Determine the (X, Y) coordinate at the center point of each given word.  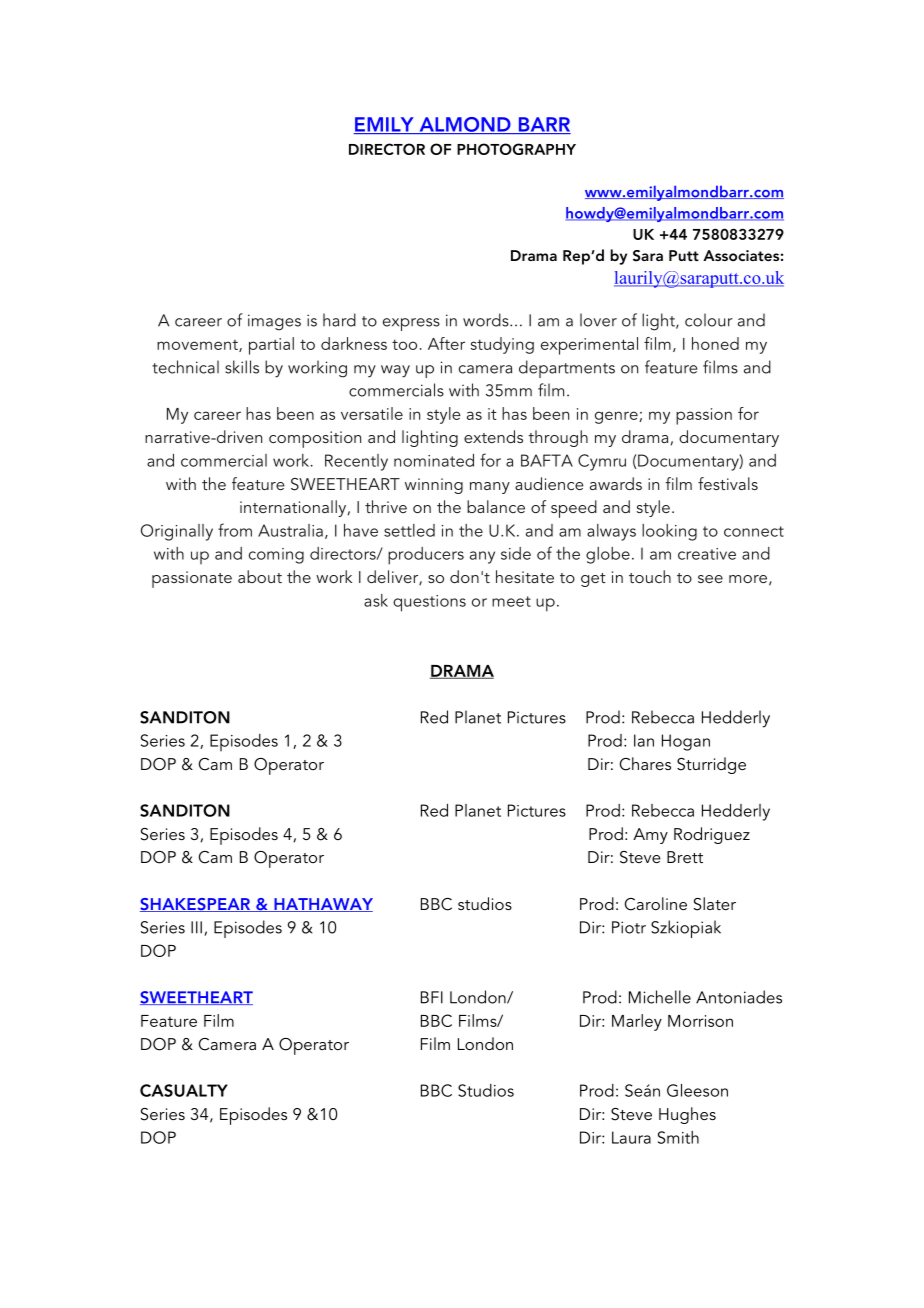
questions (429, 603)
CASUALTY (184, 1090)
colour (709, 320)
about (260, 576)
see (710, 579)
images (274, 322)
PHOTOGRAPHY (516, 149)
